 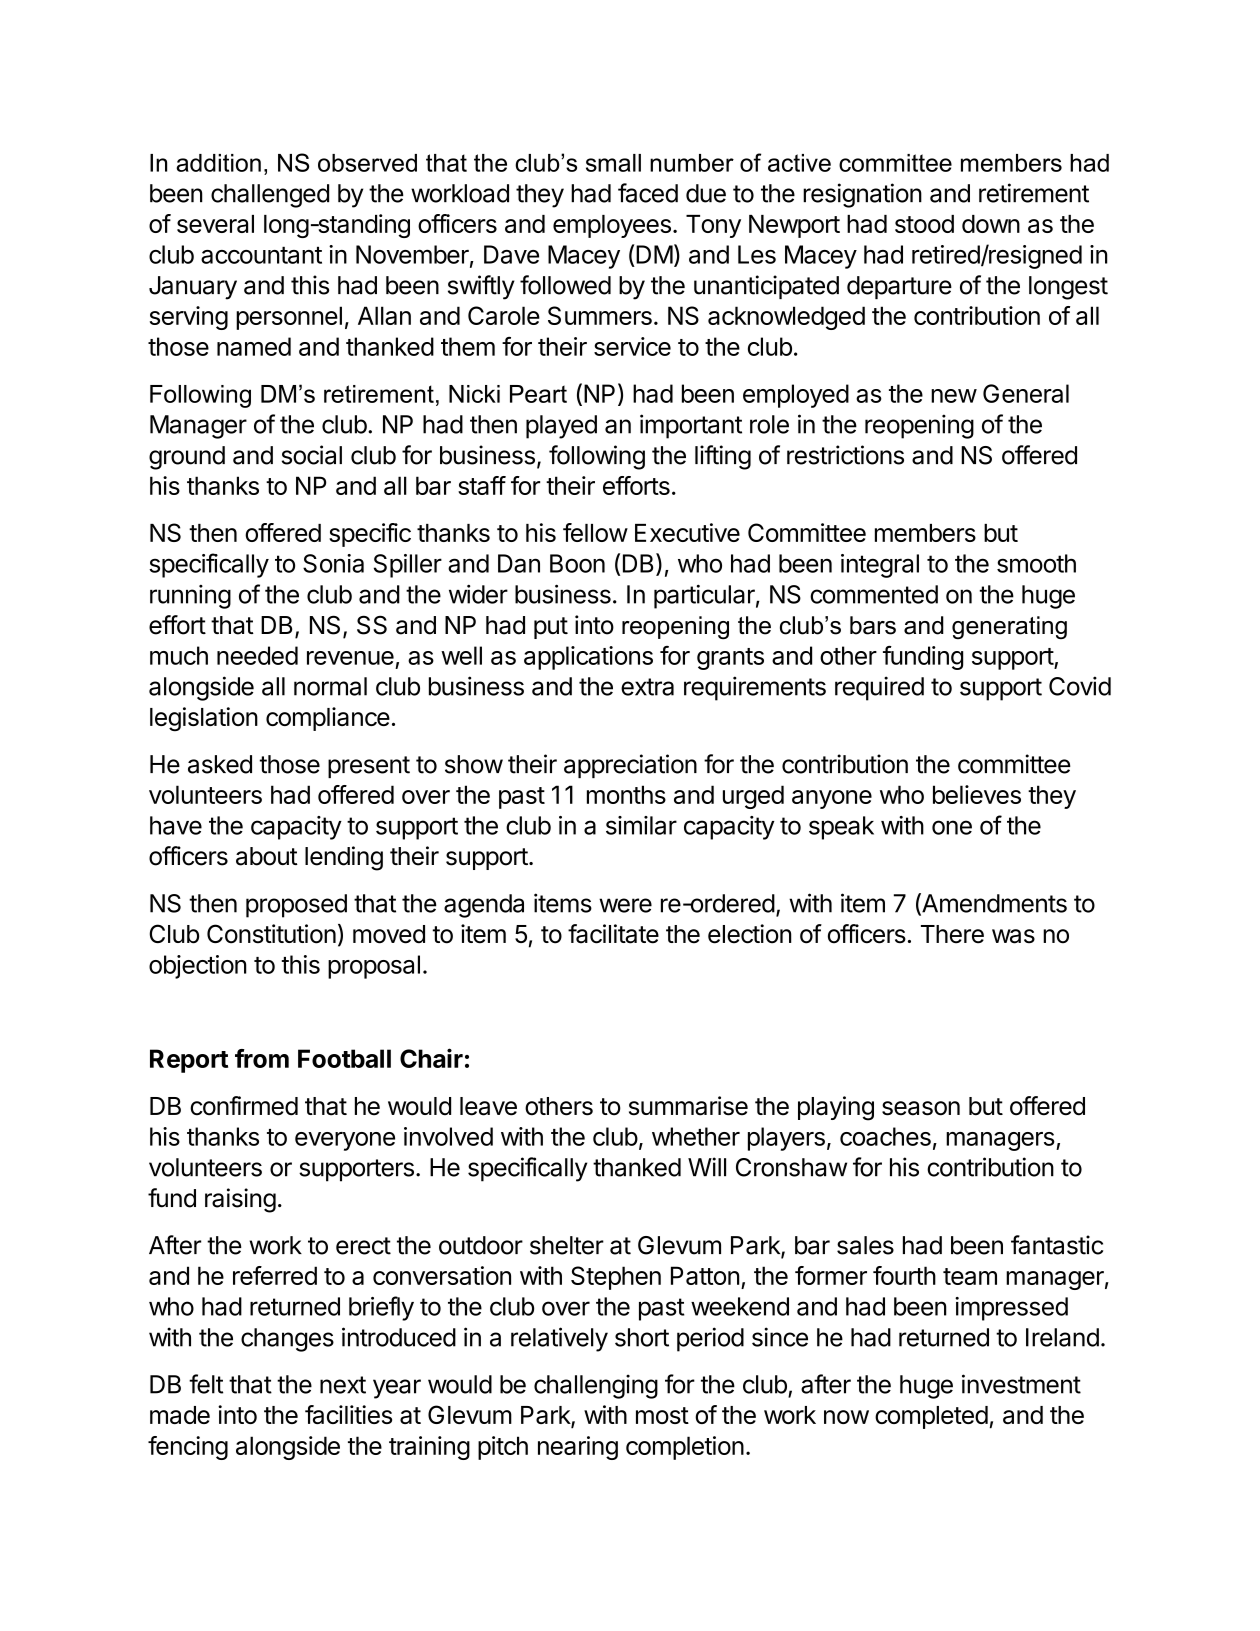 What do you see at coordinates (626, 794) in the screenshot?
I see `months` at bounding box center [626, 794].
